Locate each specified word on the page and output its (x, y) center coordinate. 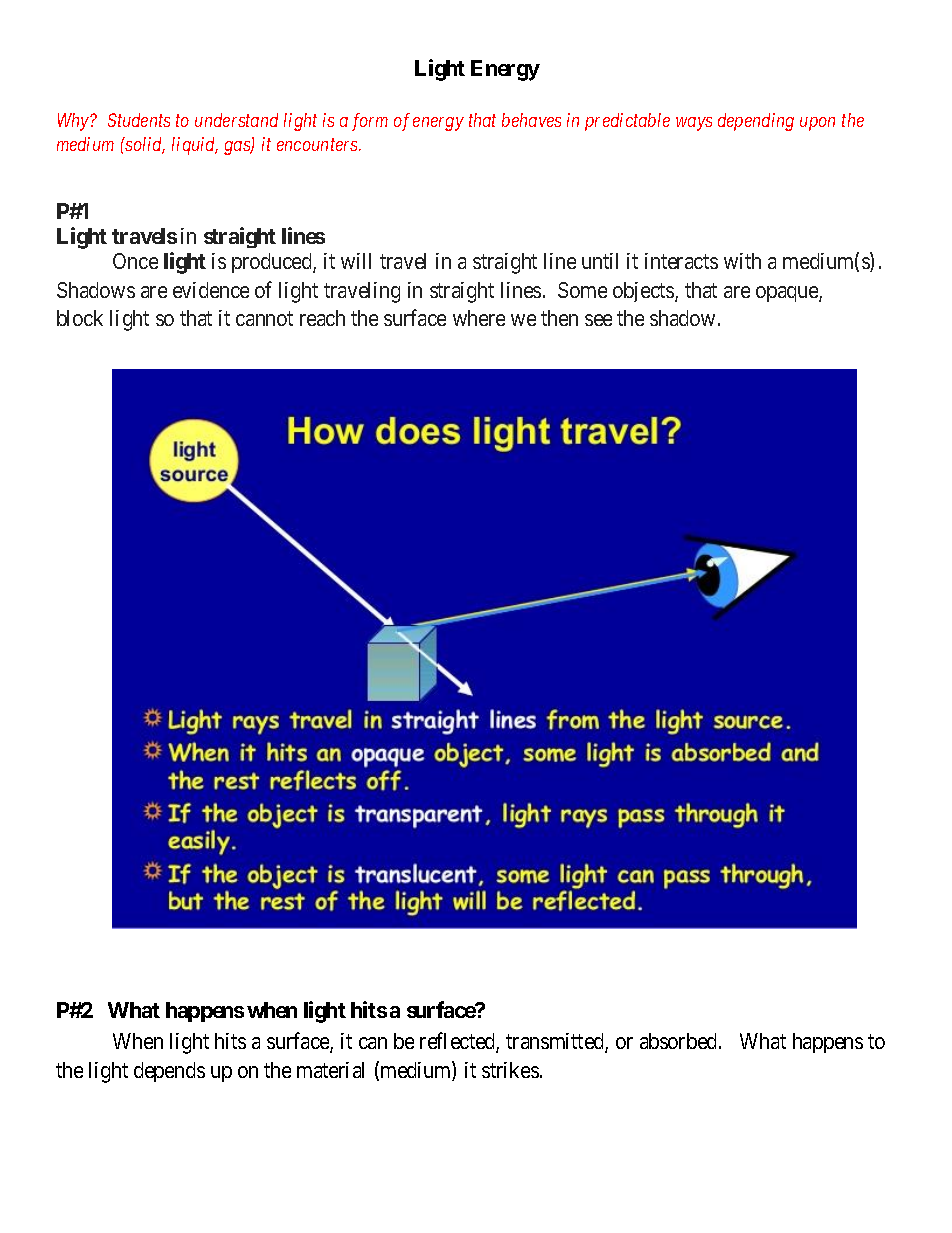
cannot (264, 319)
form (370, 122)
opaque (788, 294)
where (479, 318)
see (598, 320)
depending (756, 122)
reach (322, 318)
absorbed (680, 1041)
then (559, 318)
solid (144, 145)
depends (169, 1072)
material (330, 1070)
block (80, 318)
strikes (510, 1070)
